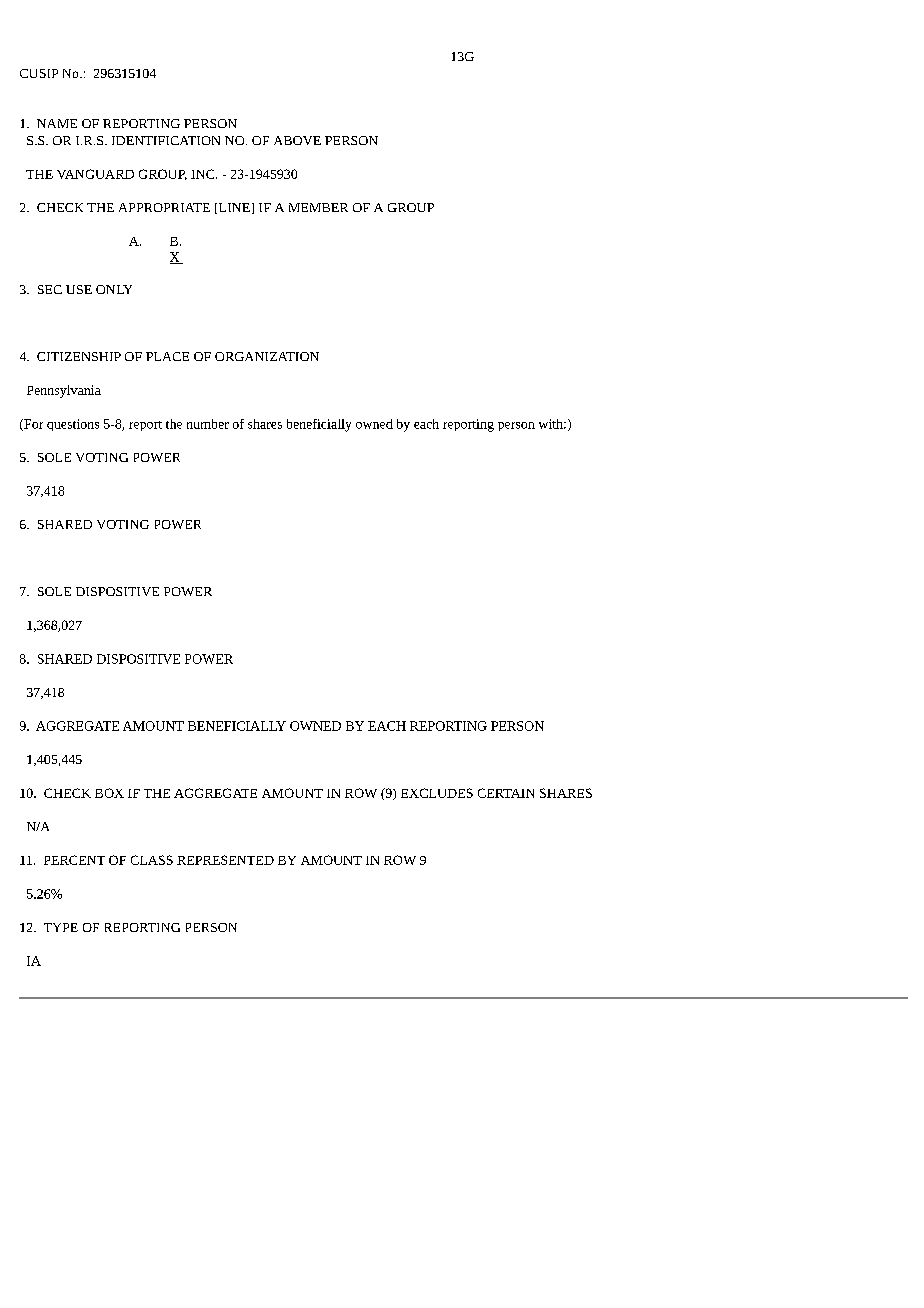 Image resolution: width=924 pixels, height=1308 pixels. I want to click on MEMBER, so click(318, 207).
